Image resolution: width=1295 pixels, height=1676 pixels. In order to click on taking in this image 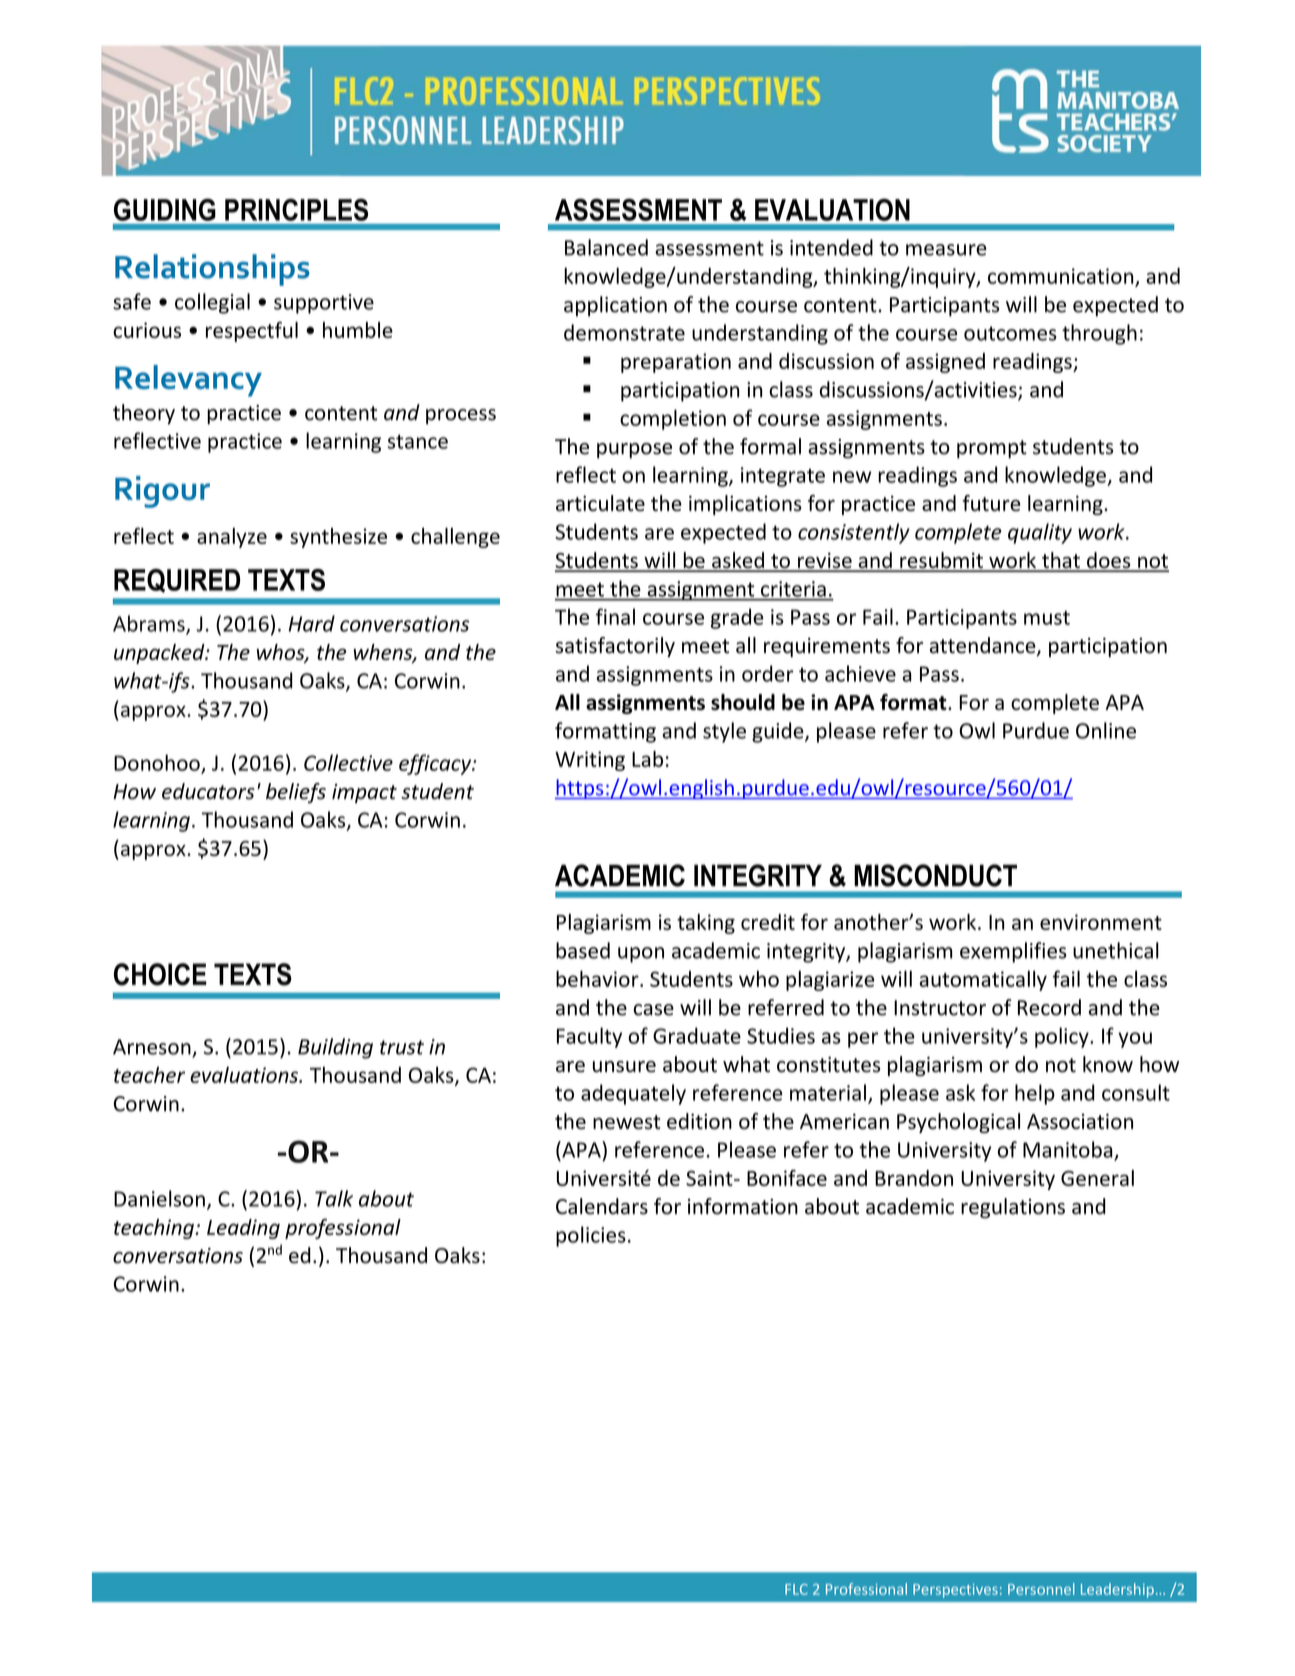, I will do `click(706, 924)`.
